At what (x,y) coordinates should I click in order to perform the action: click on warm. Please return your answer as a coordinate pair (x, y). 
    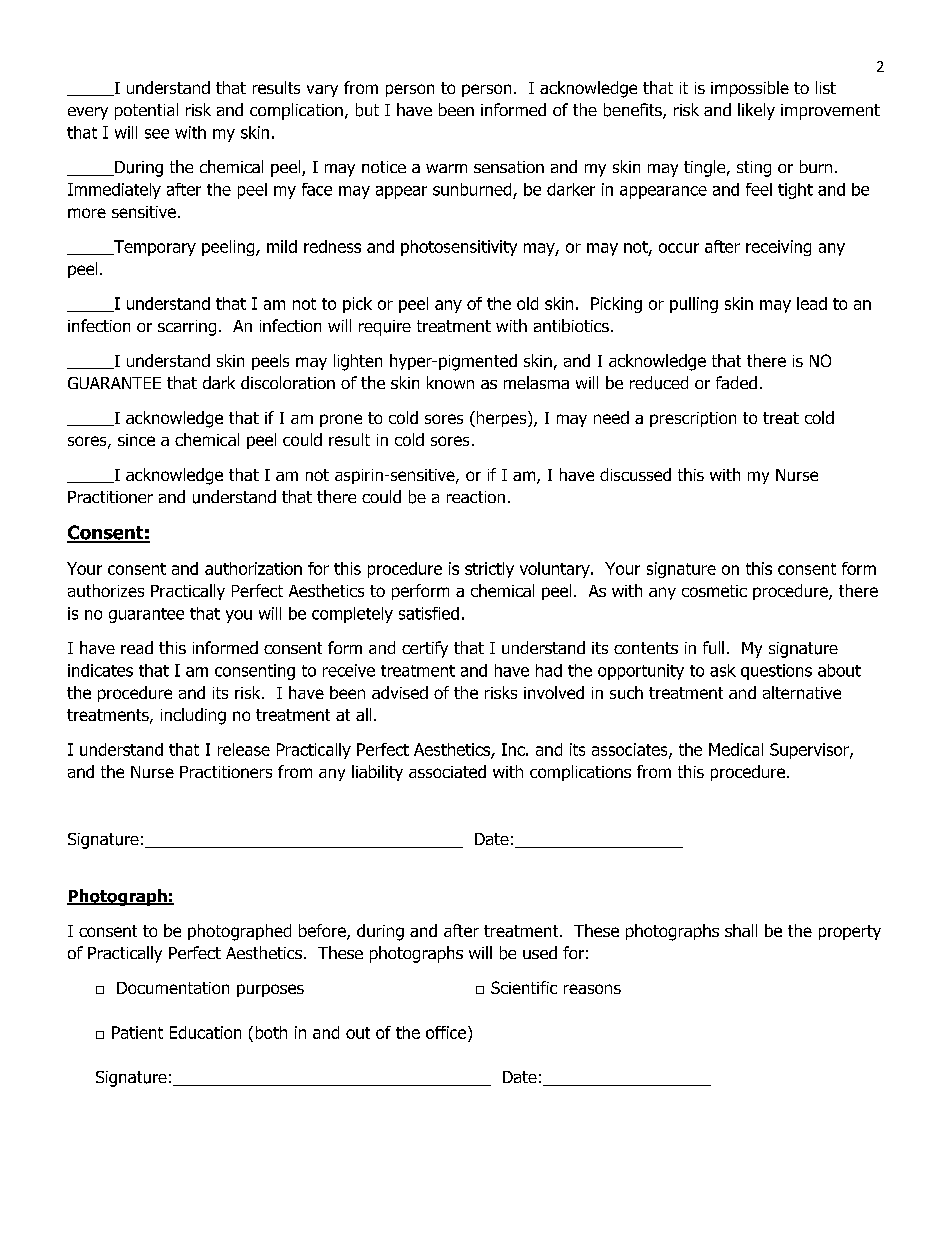
    Looking at the image, I should click on (446, 168).
